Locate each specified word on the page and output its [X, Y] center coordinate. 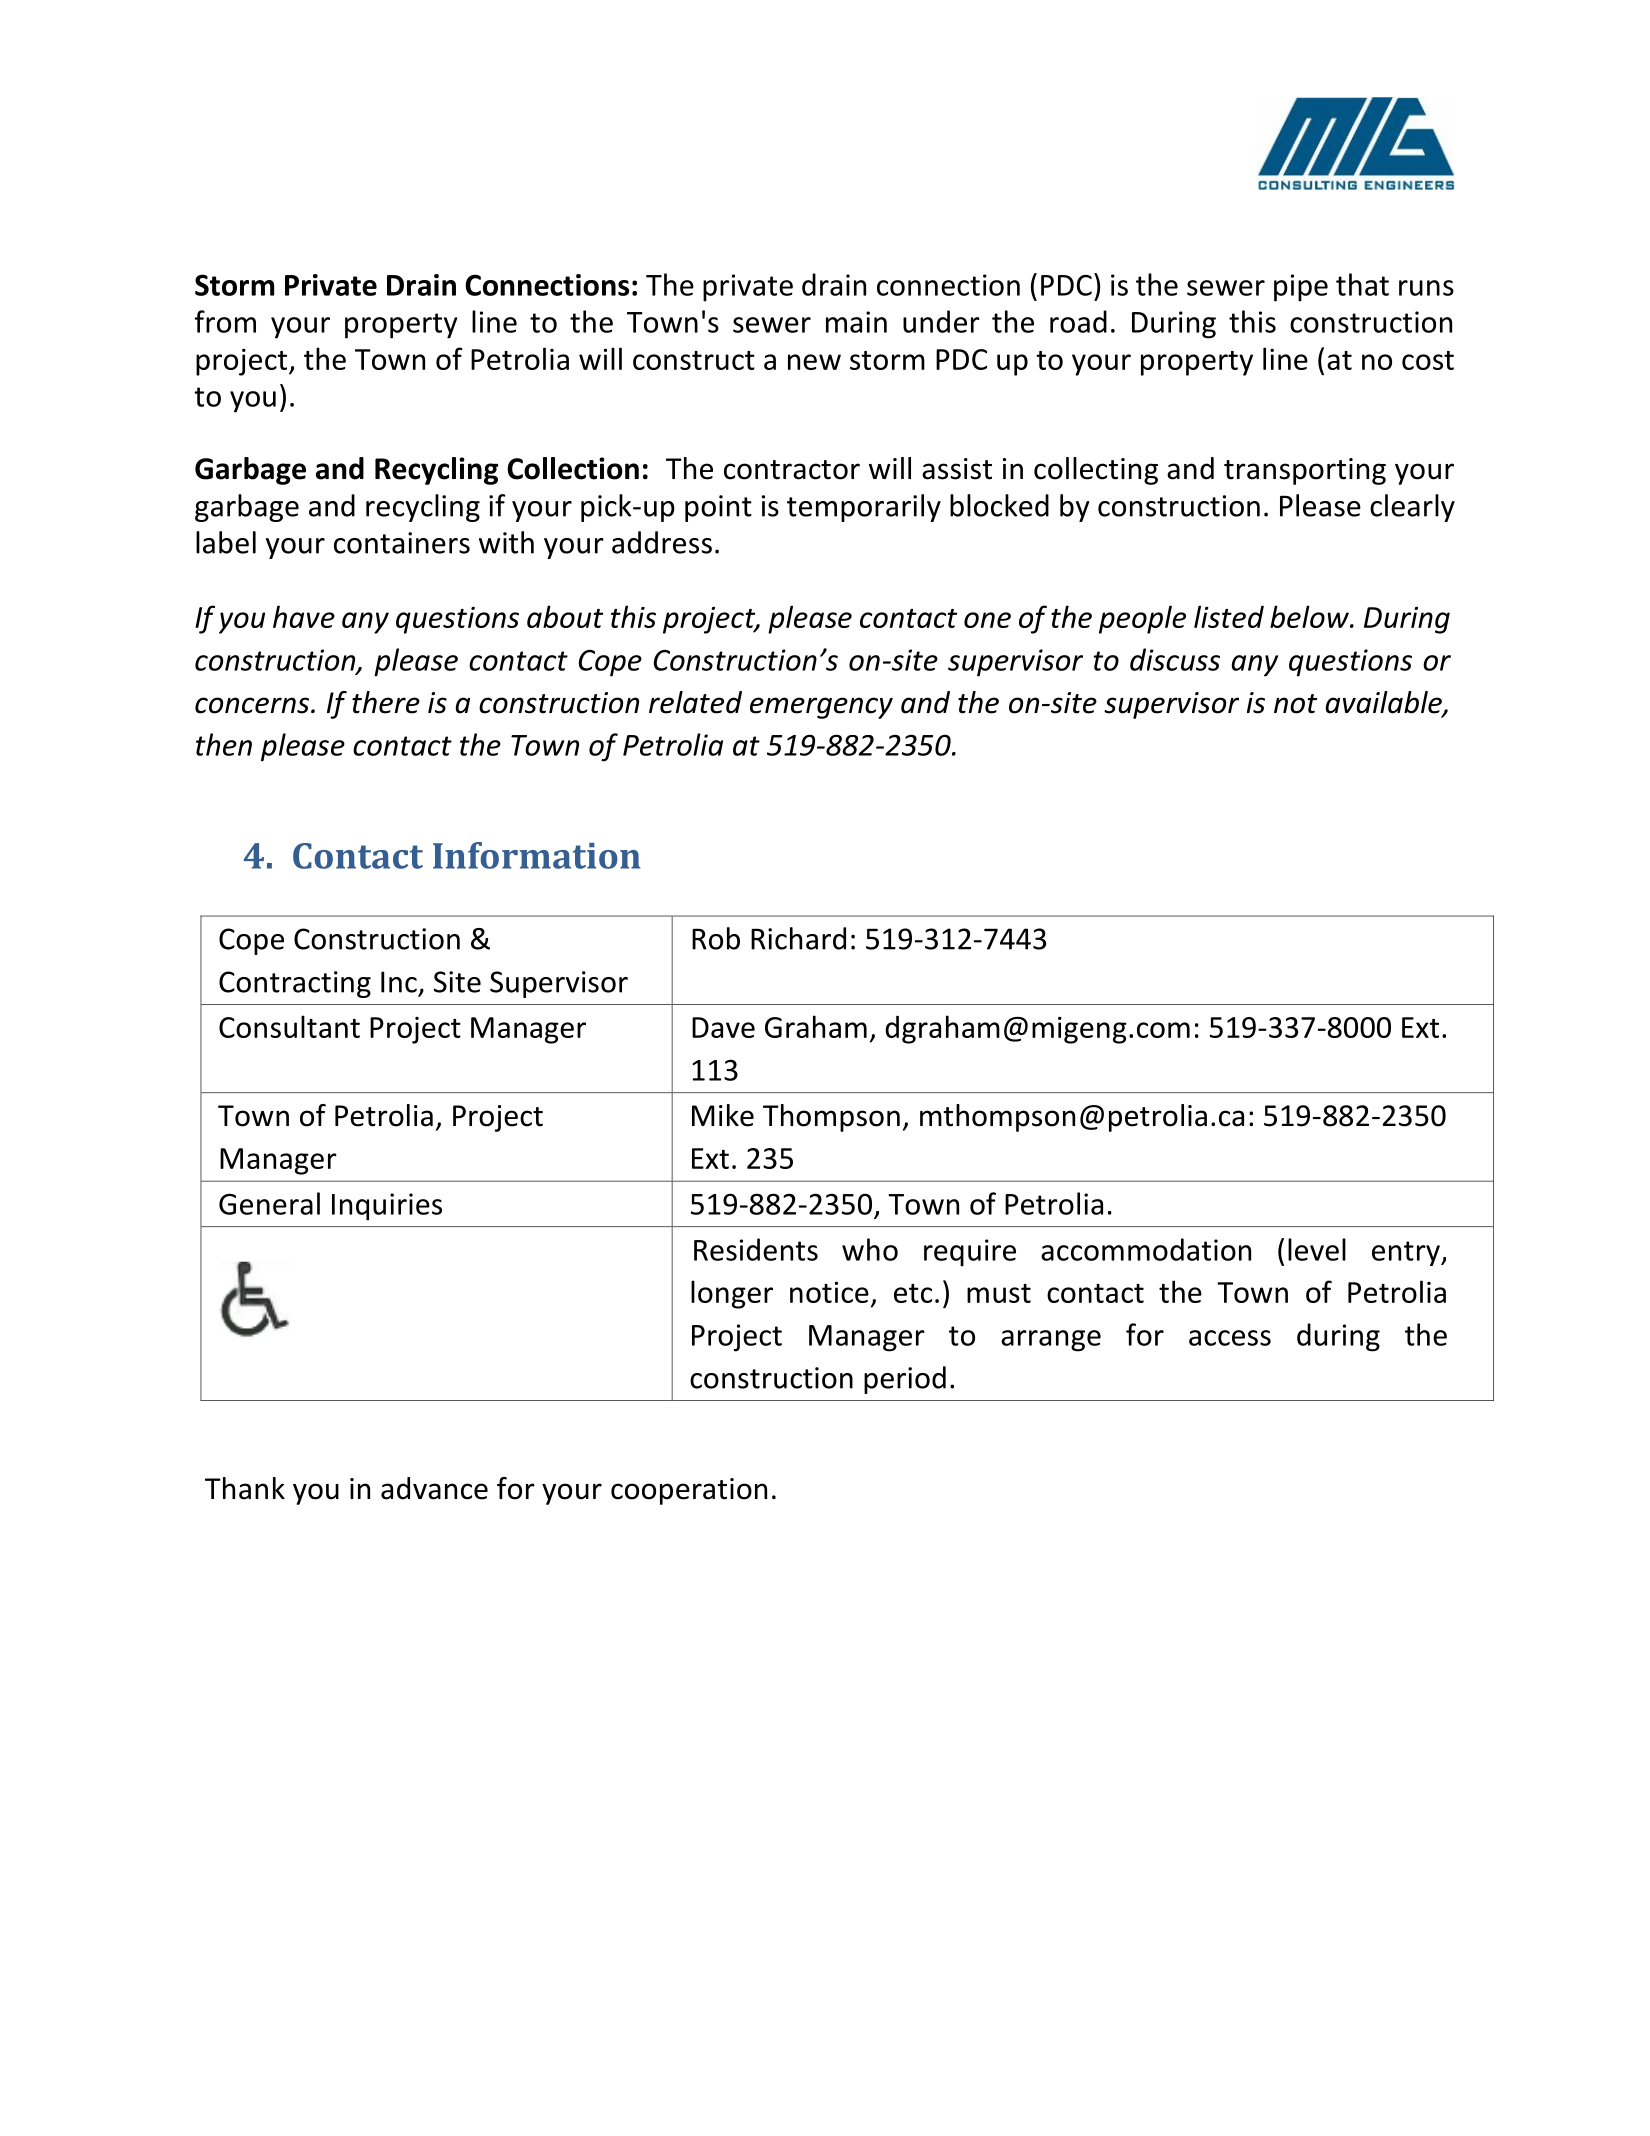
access [1230, 1338]
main [856, 322]
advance [434, 1488]
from [225, 321]
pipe [1301, 288]
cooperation [689, 1491]
